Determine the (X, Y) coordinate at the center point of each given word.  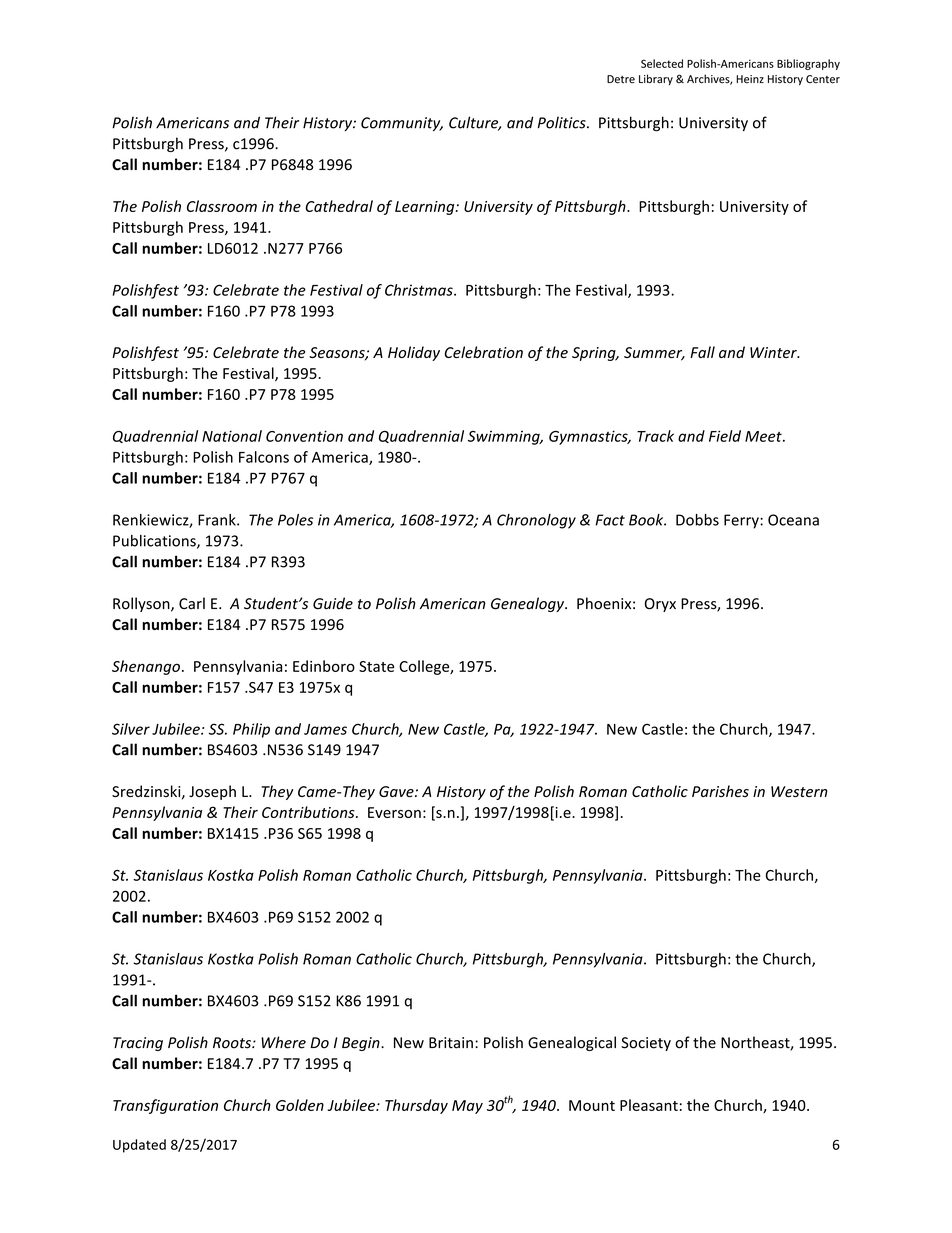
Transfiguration (165, 1106)
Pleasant (649, 1105)
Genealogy (528, 604)
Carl (192, 603)
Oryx (660, 605)
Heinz (750, 79)
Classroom (222, 206)
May (467, 1107)
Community (402, 124)
